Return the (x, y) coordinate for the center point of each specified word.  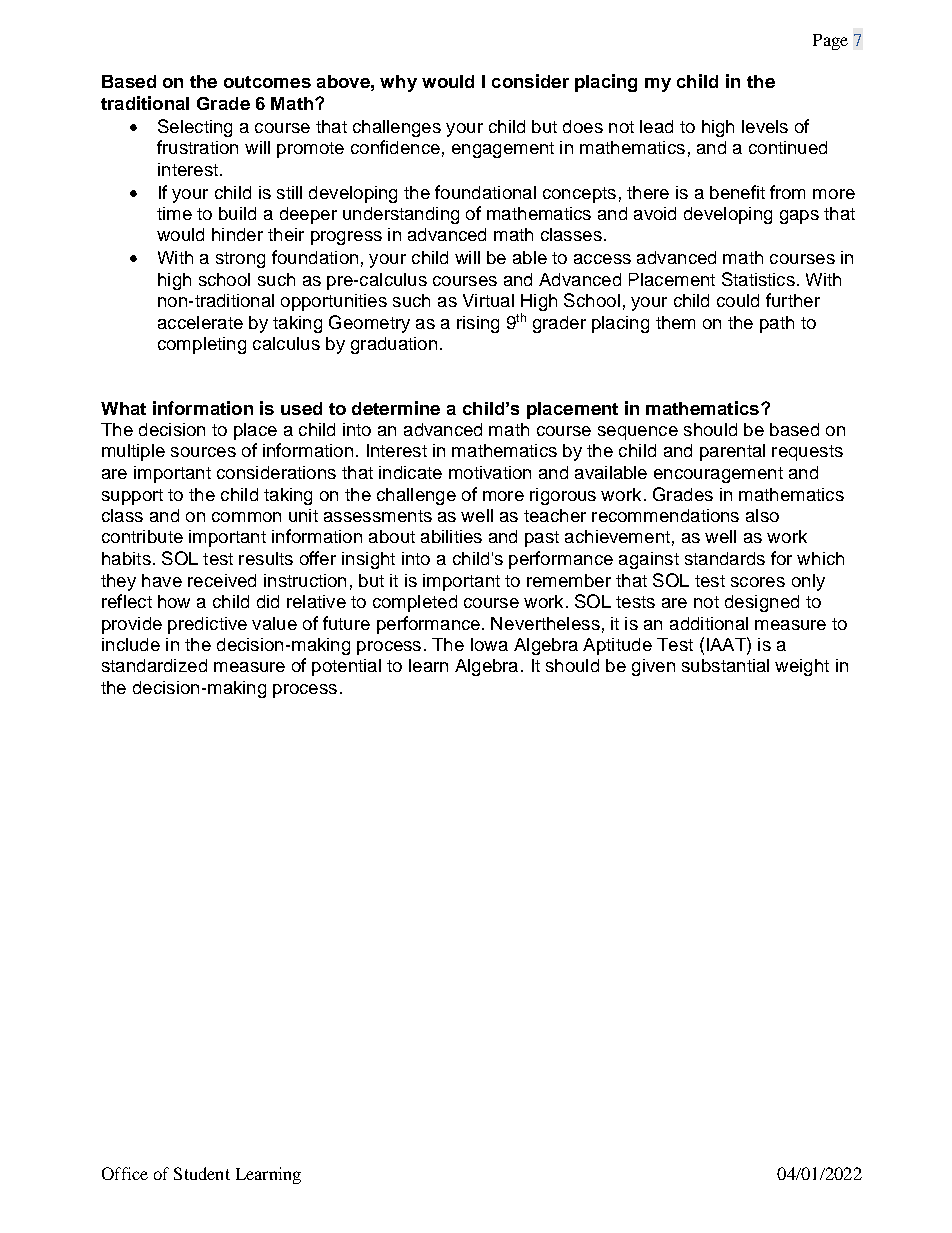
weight (802, 667)
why (398, 83)
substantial (725, 665)
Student (202, 1173)
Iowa (489, 644)
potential (346, 667)
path (777, 324)
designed (762, 603)
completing (202, 345)
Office (125, 1173)
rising (478, 324)
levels (765, 126)
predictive (207, 625)
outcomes (267, 82)
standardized (154, 665)
